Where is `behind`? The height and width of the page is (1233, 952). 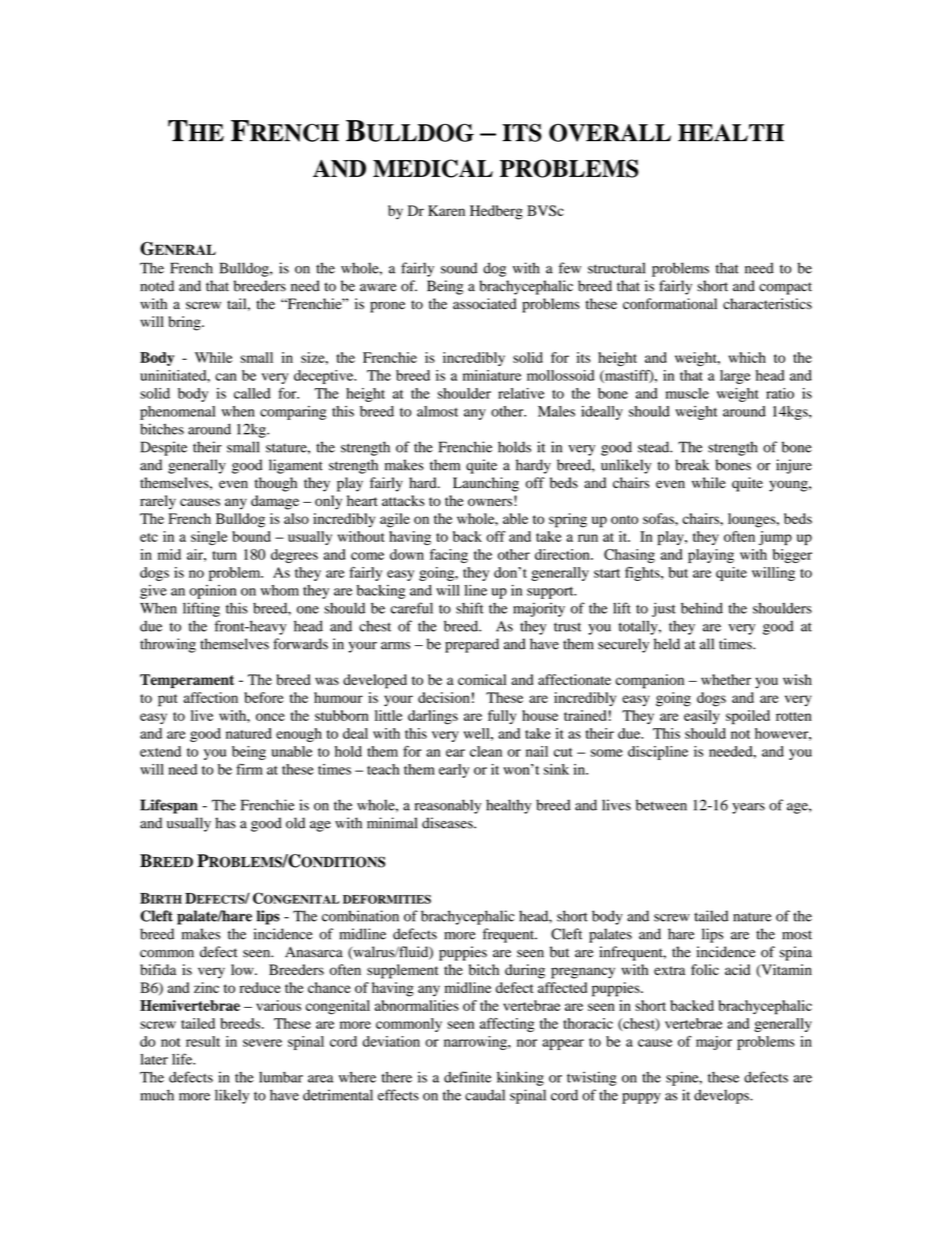 behind is located at coordinates (702, 608).
